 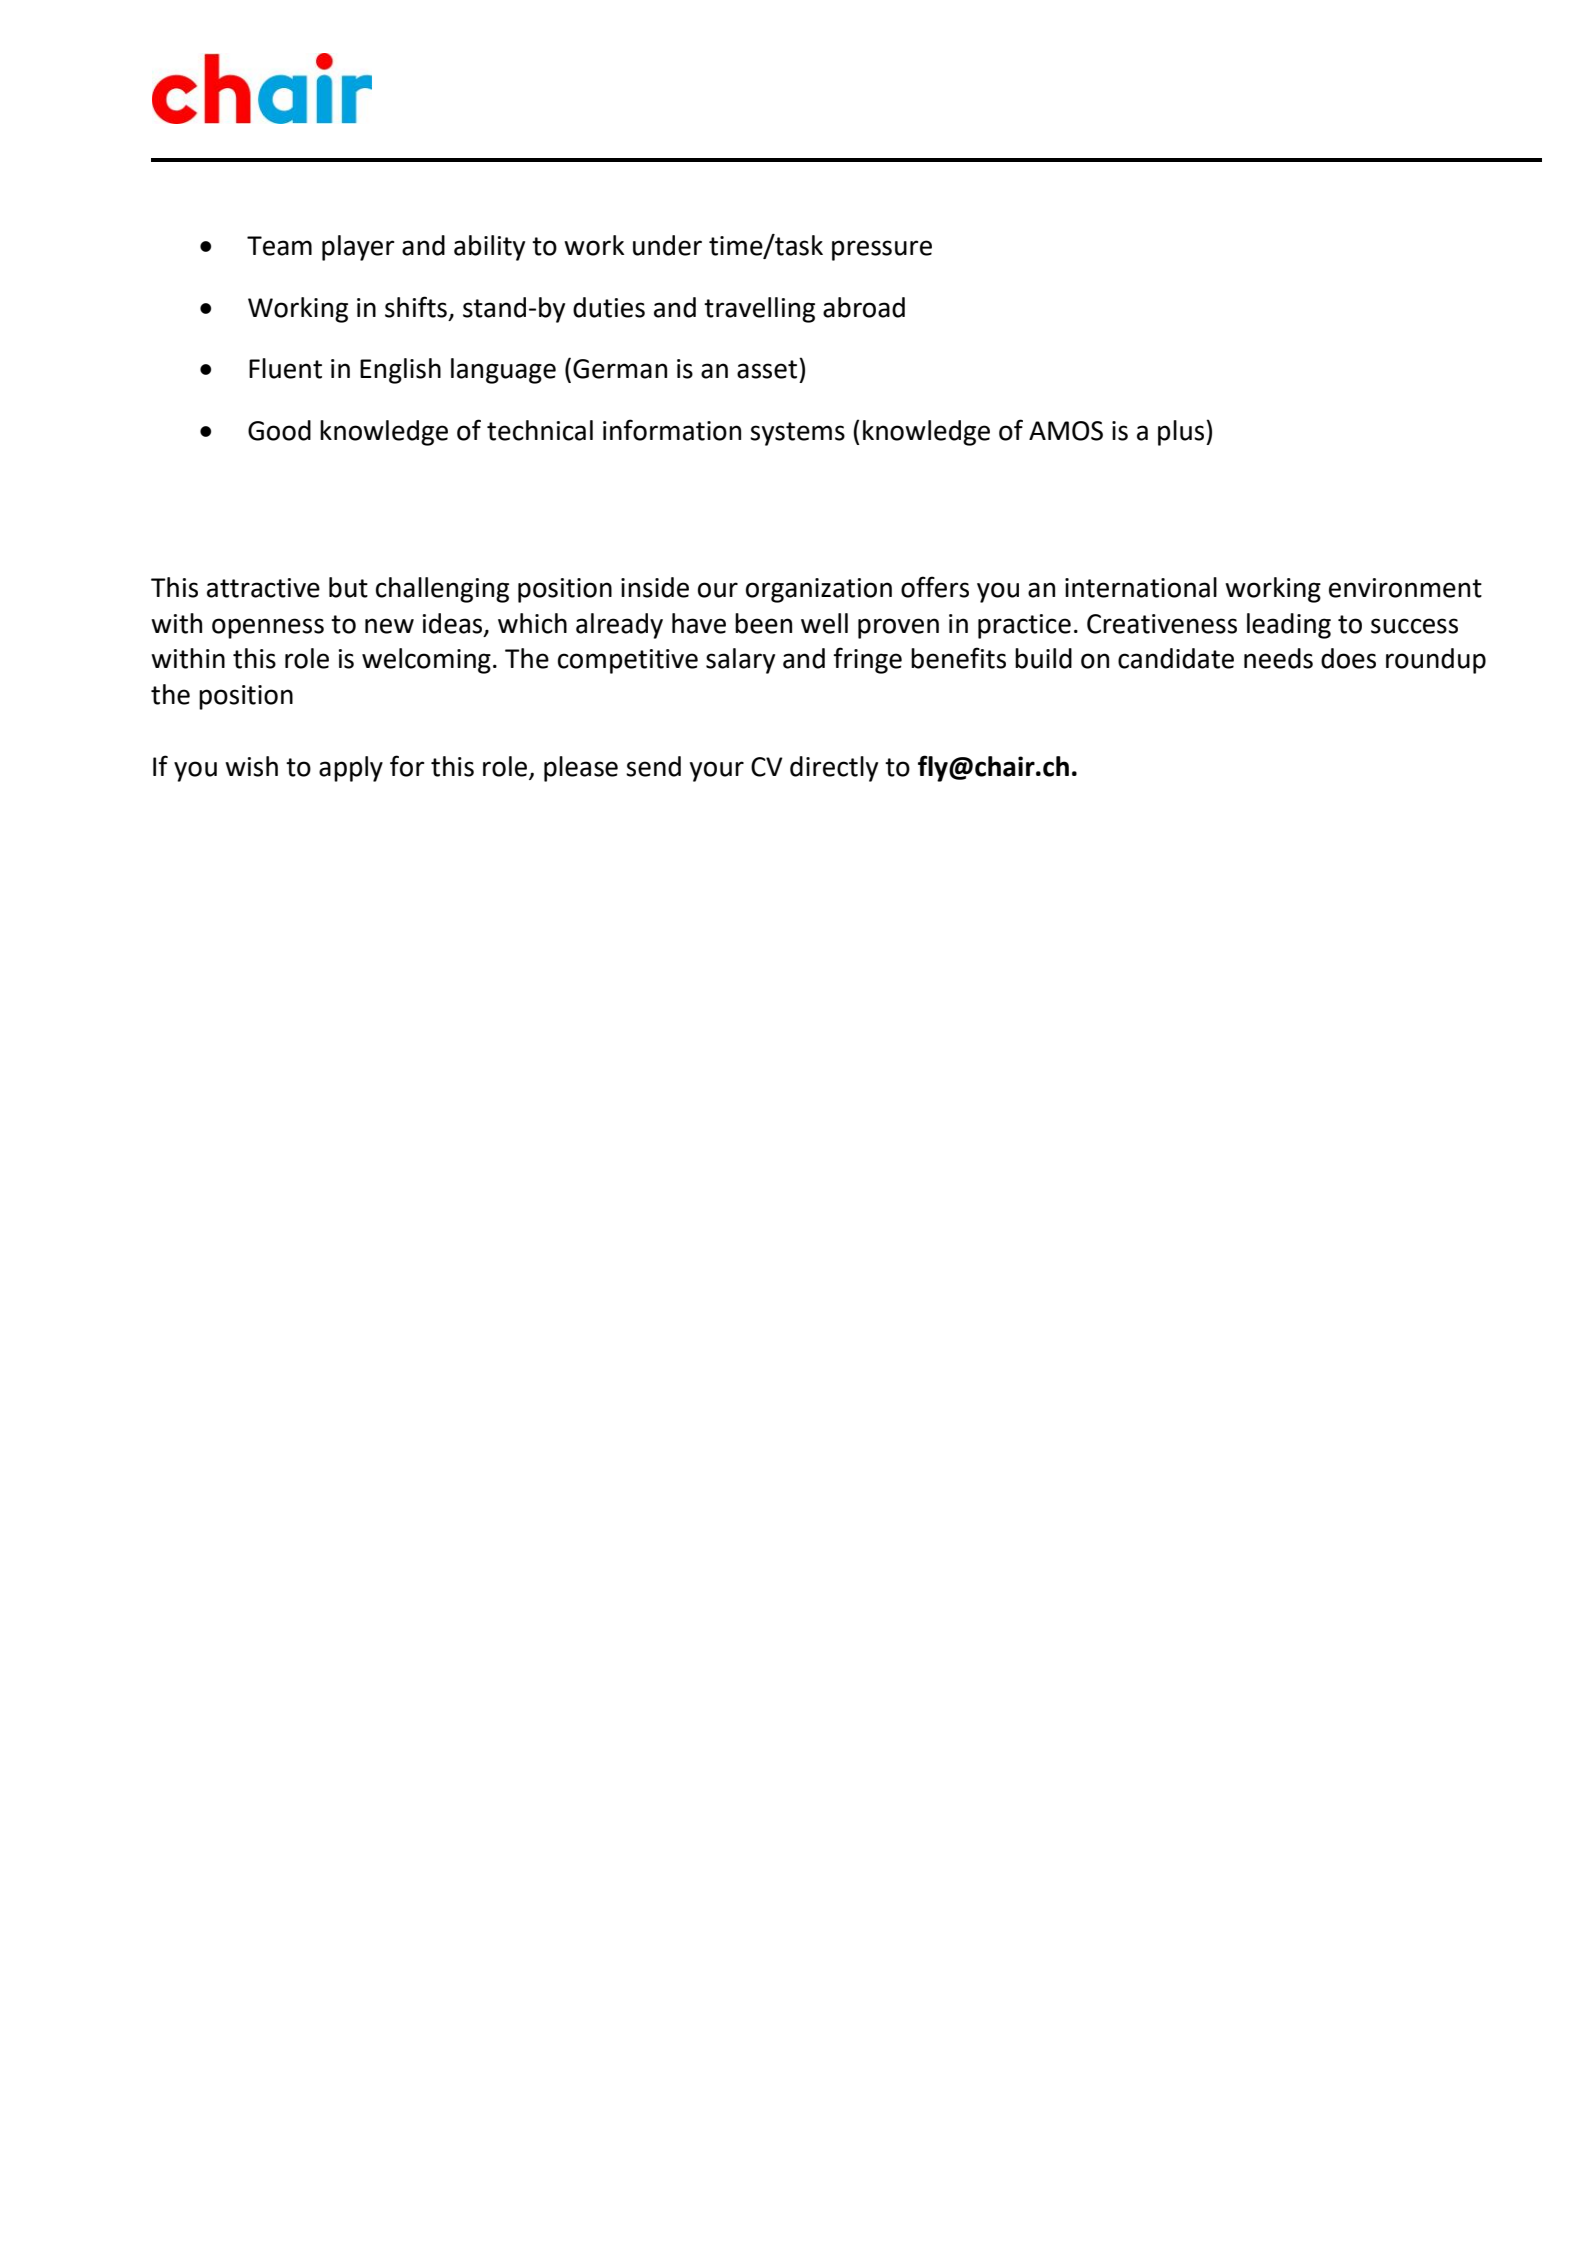 What do you see at coordinates (358, 248) in the screenshot?
I see `player` at bounding box center [358, 248].
